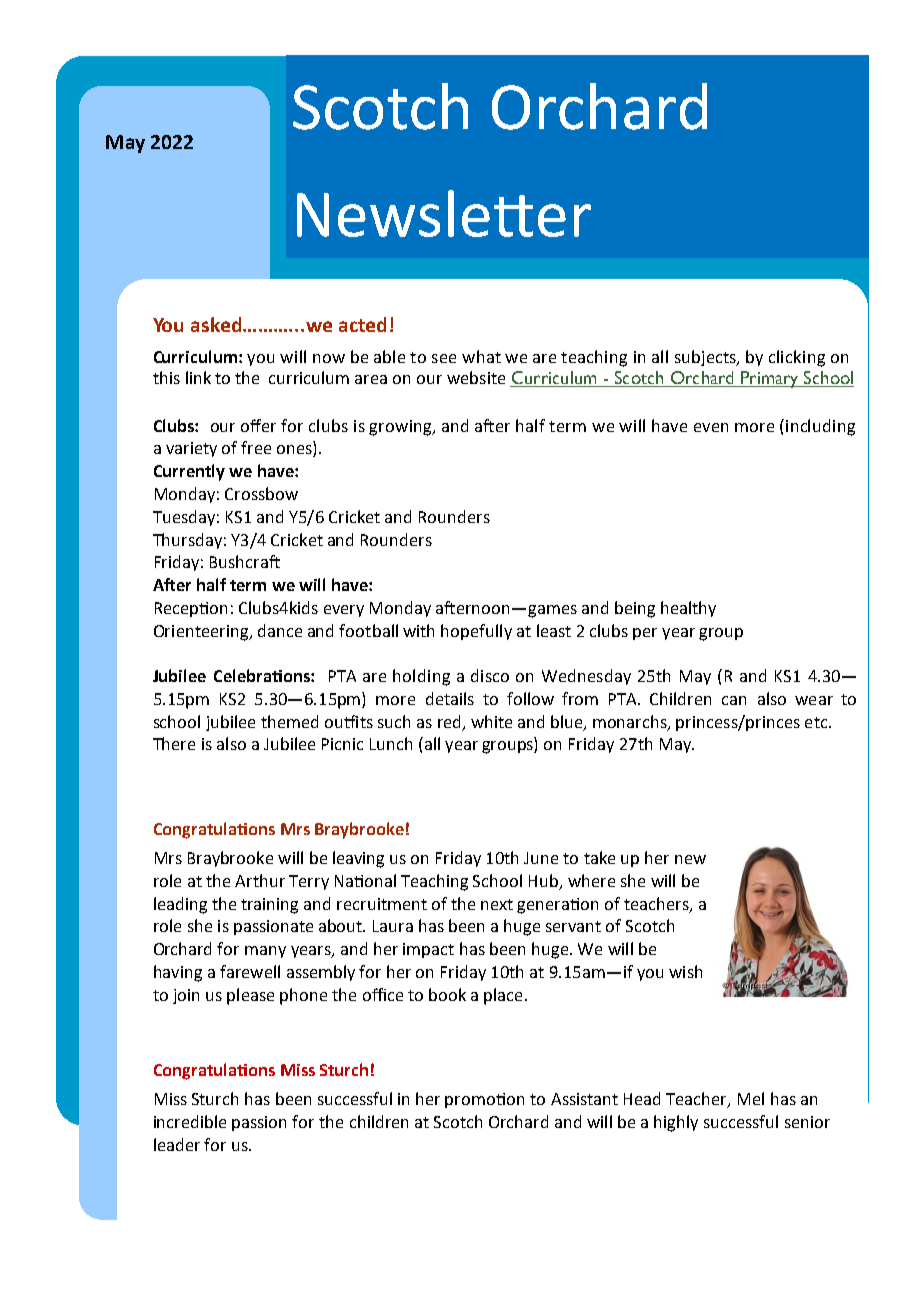 The height and width of the document is (1308, 924). Describe the element at coordinates (706, 358) in the document. I see `subjects` at that location.
